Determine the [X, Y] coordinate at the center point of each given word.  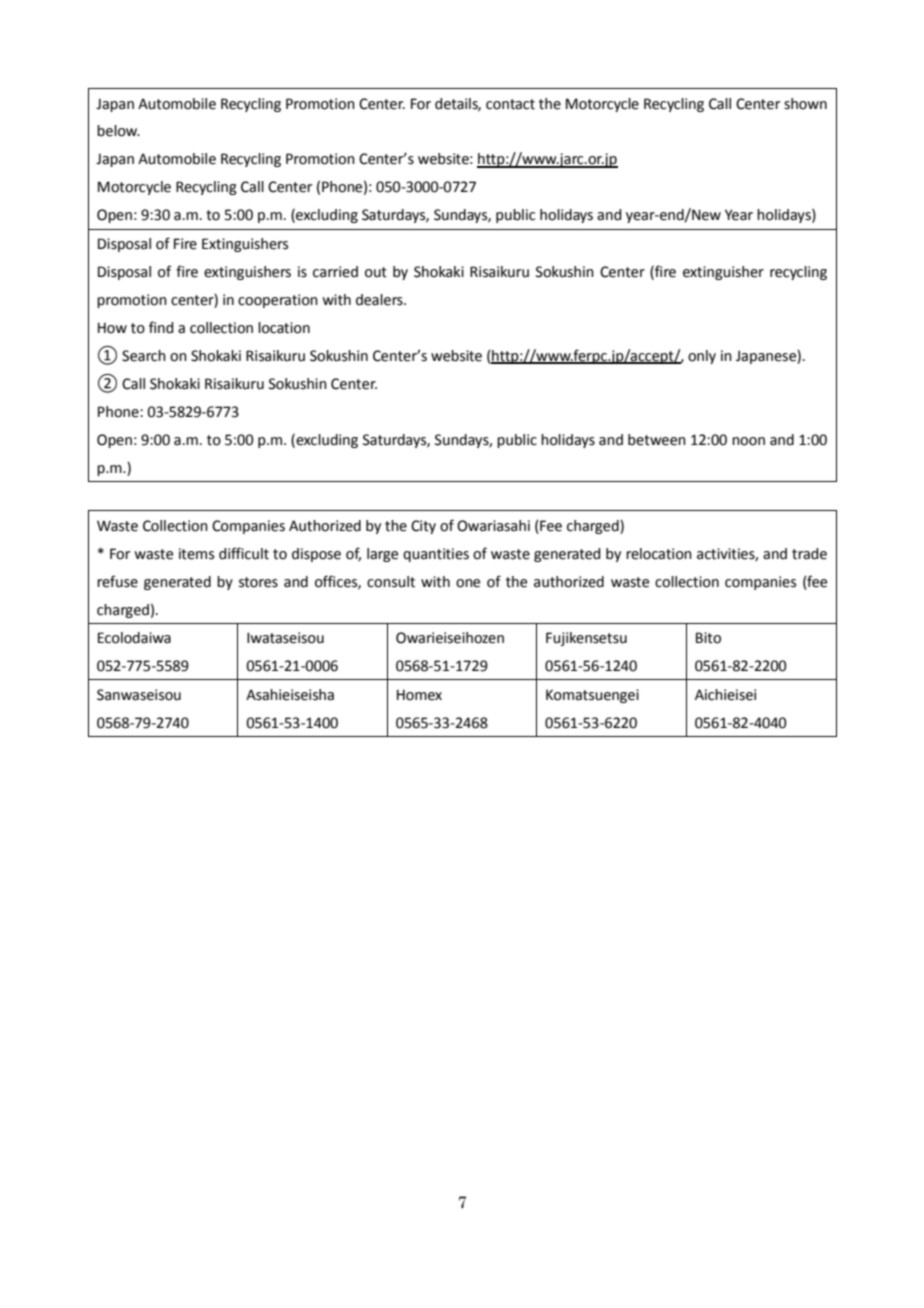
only [702, 357]
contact [510, 104]
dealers [380, 300]
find [161, 327]
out [376, 272]
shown [805, 104]
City [423, 527]
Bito [708, 638]
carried [335, 272]
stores [258, 582]
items [196, 554]
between [657, 440]
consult [391, 582]
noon [748, 441]
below [118, 131]
